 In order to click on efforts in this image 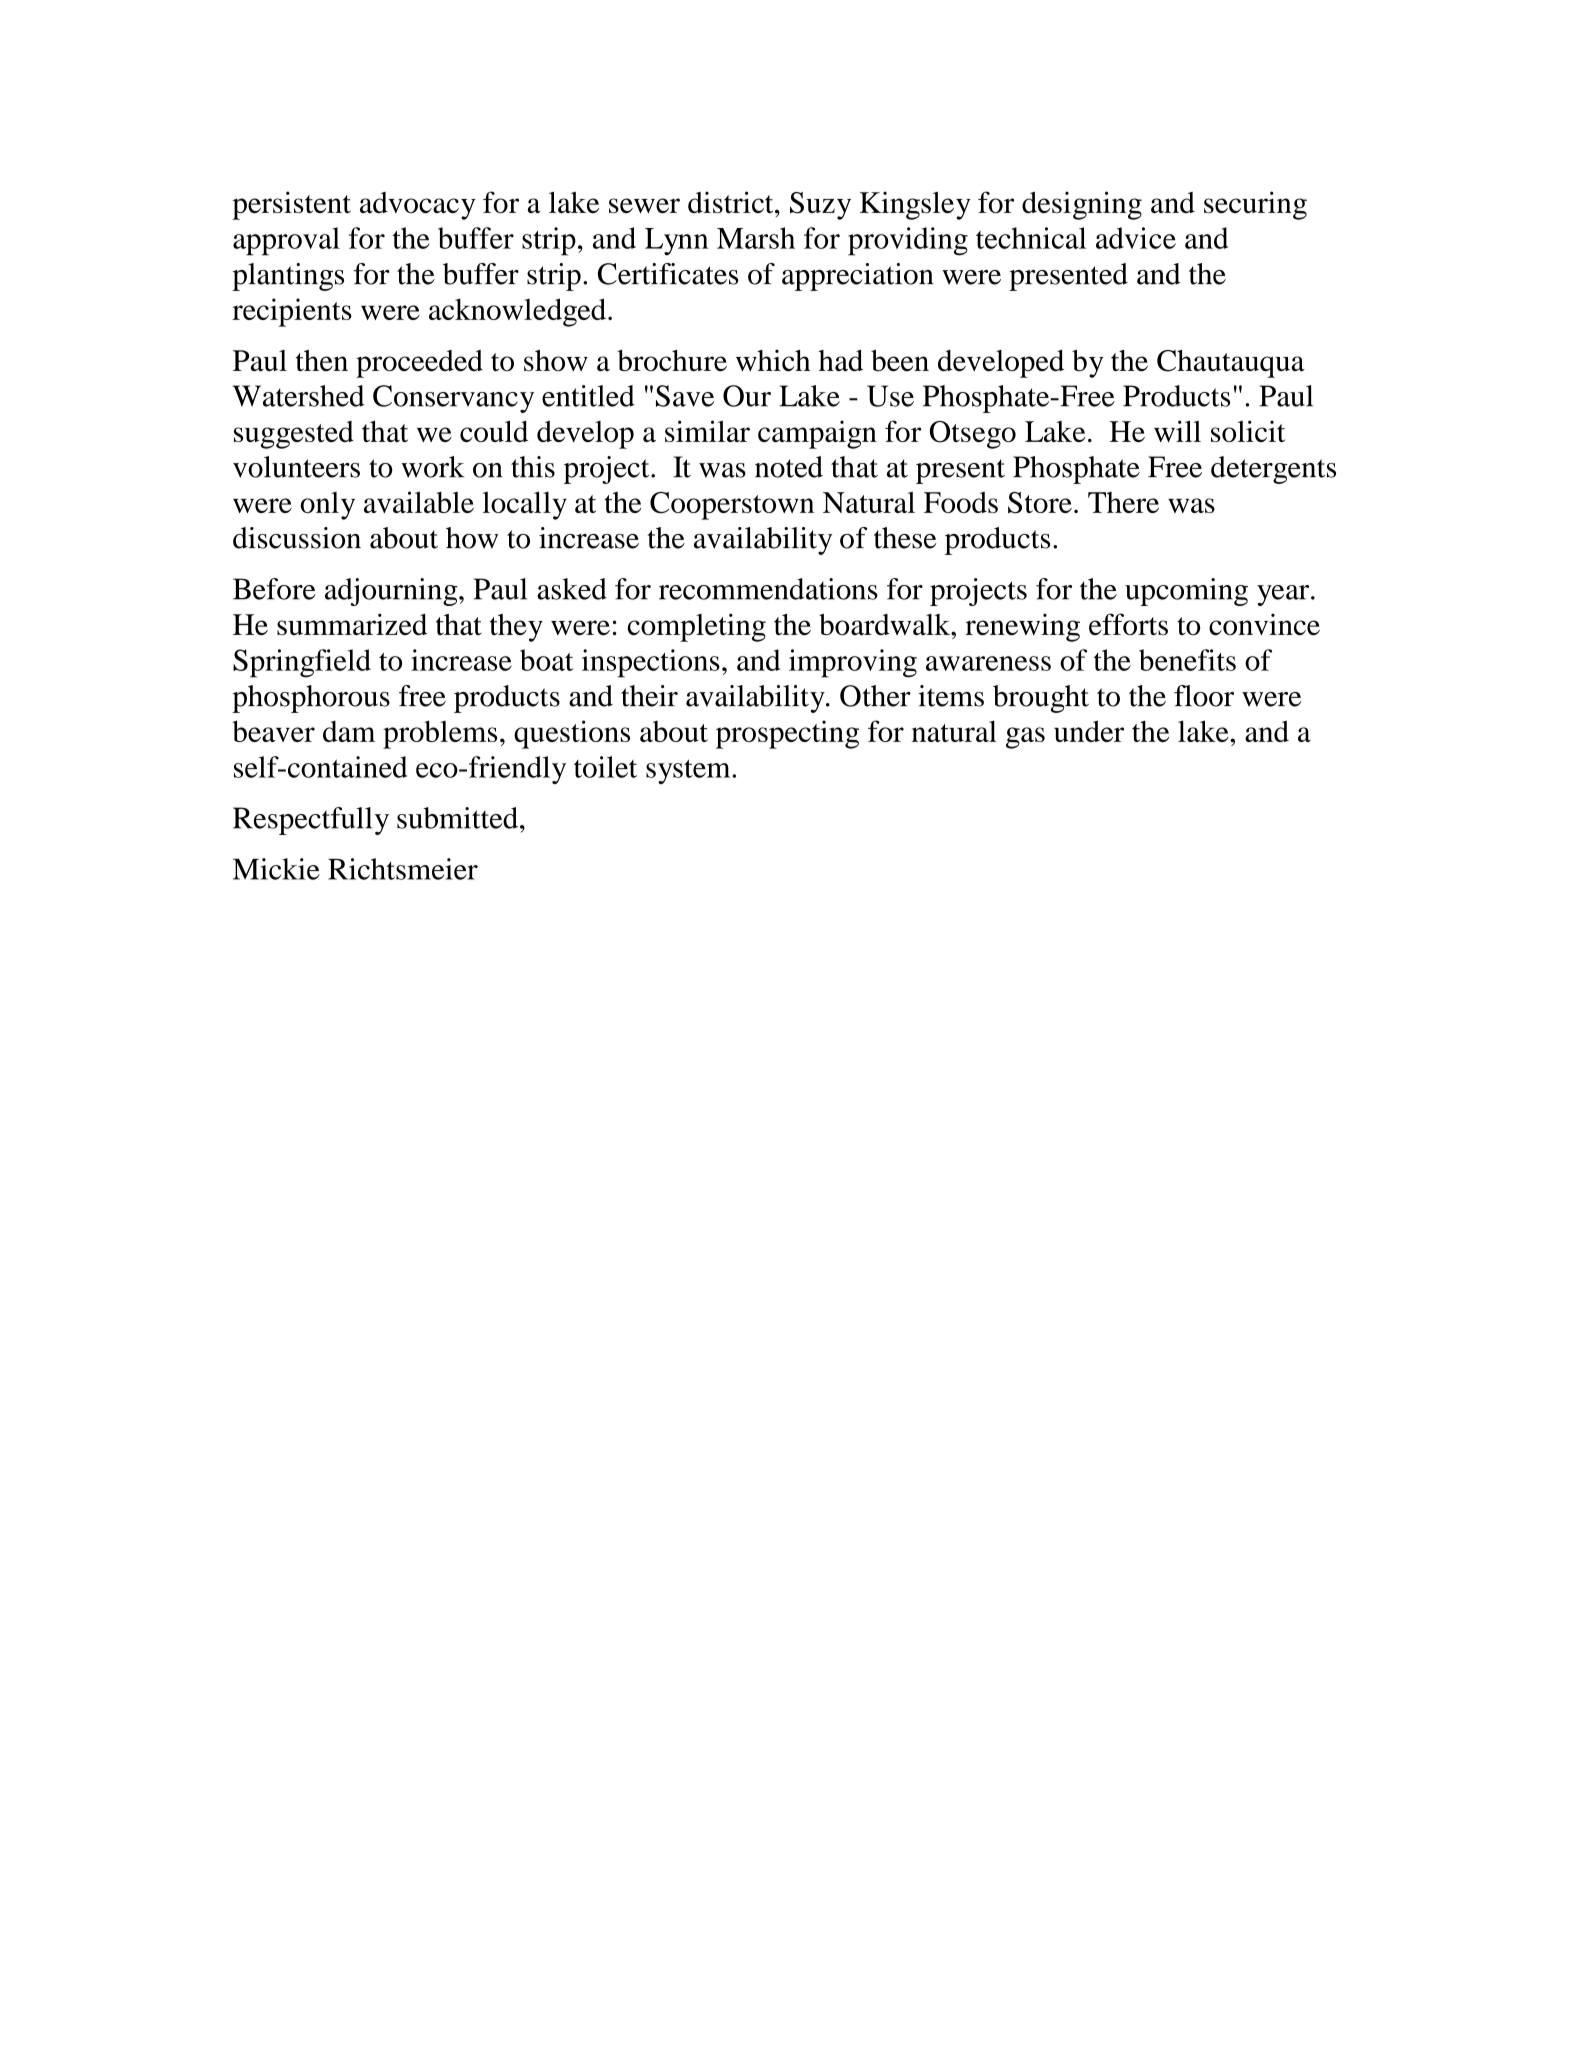, I will do `click(1128, 624)`.
